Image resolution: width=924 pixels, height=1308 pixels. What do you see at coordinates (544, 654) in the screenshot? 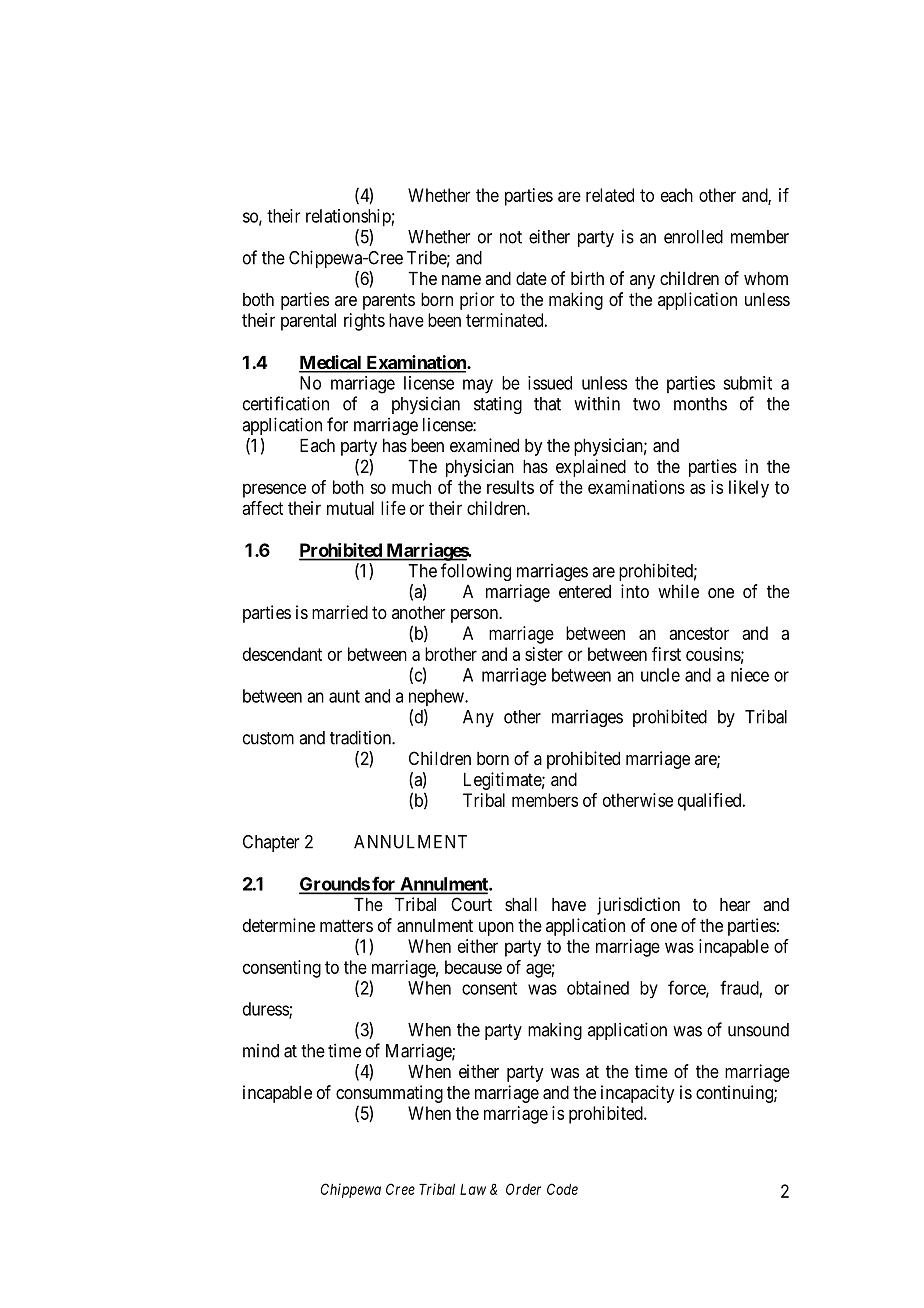
I see `sister` at bounding box center [544, 654].
